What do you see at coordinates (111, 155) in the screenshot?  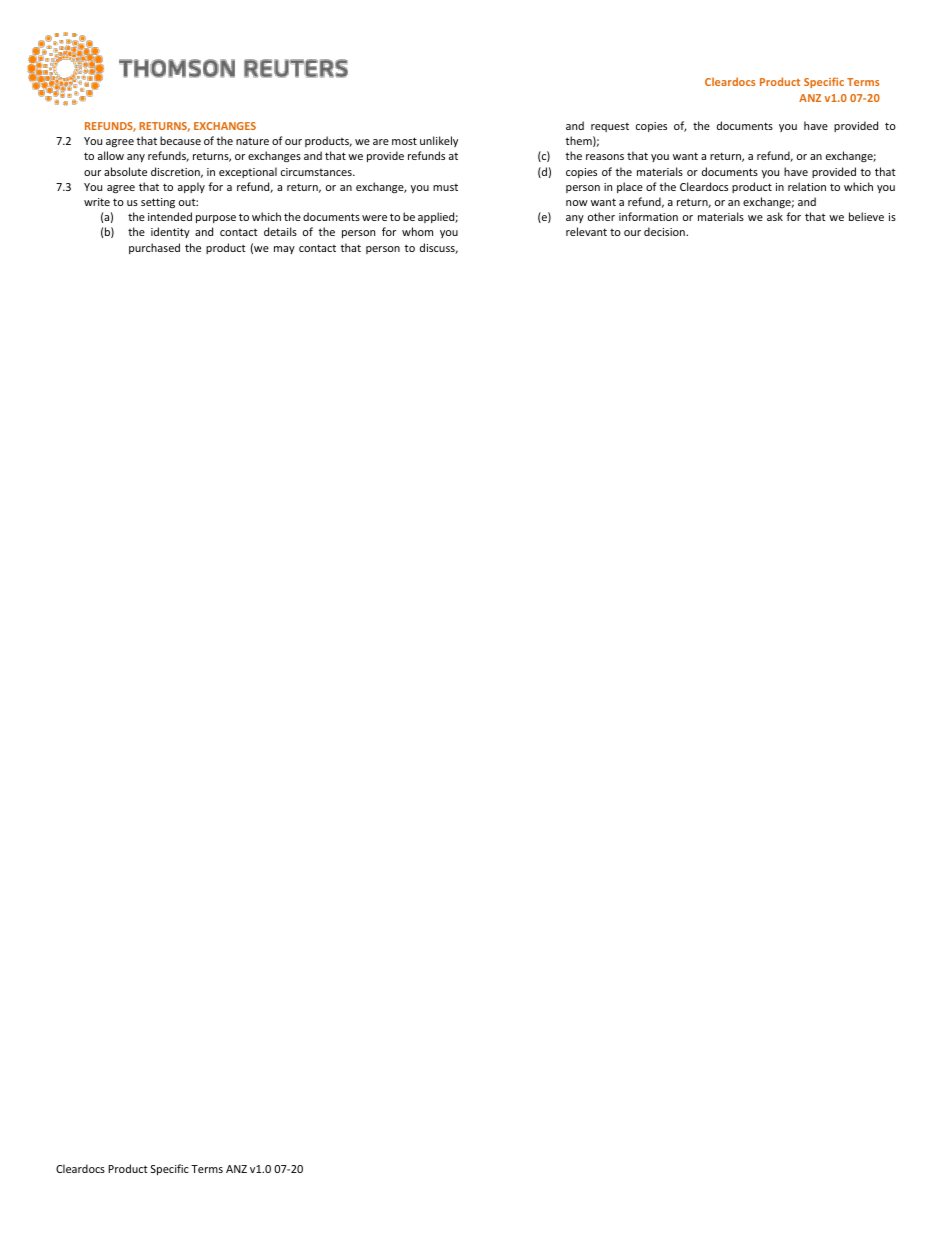 I see `allow` at bounding box center [111, 155].
